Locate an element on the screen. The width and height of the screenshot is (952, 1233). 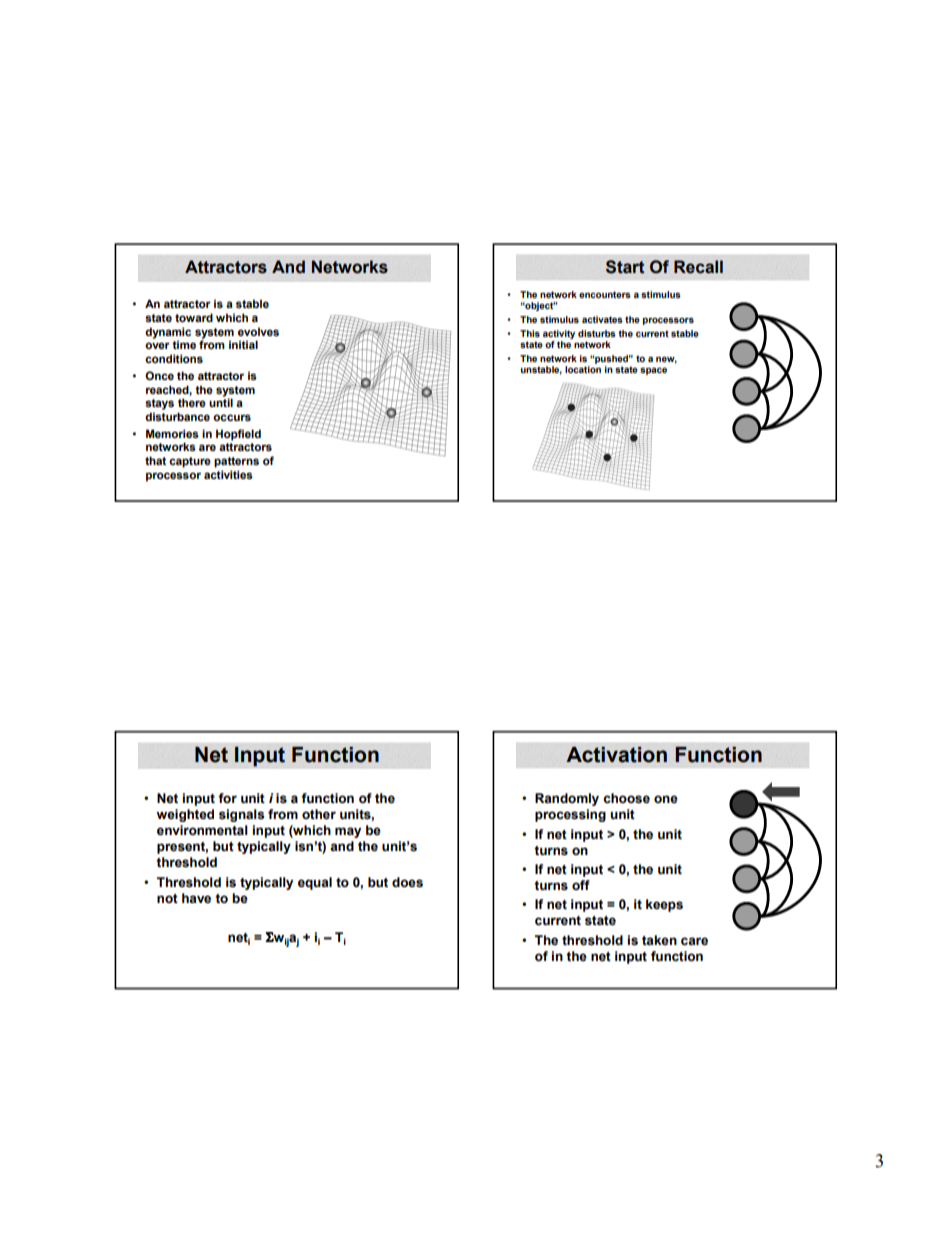
space is located at coordinates (653, 371).
